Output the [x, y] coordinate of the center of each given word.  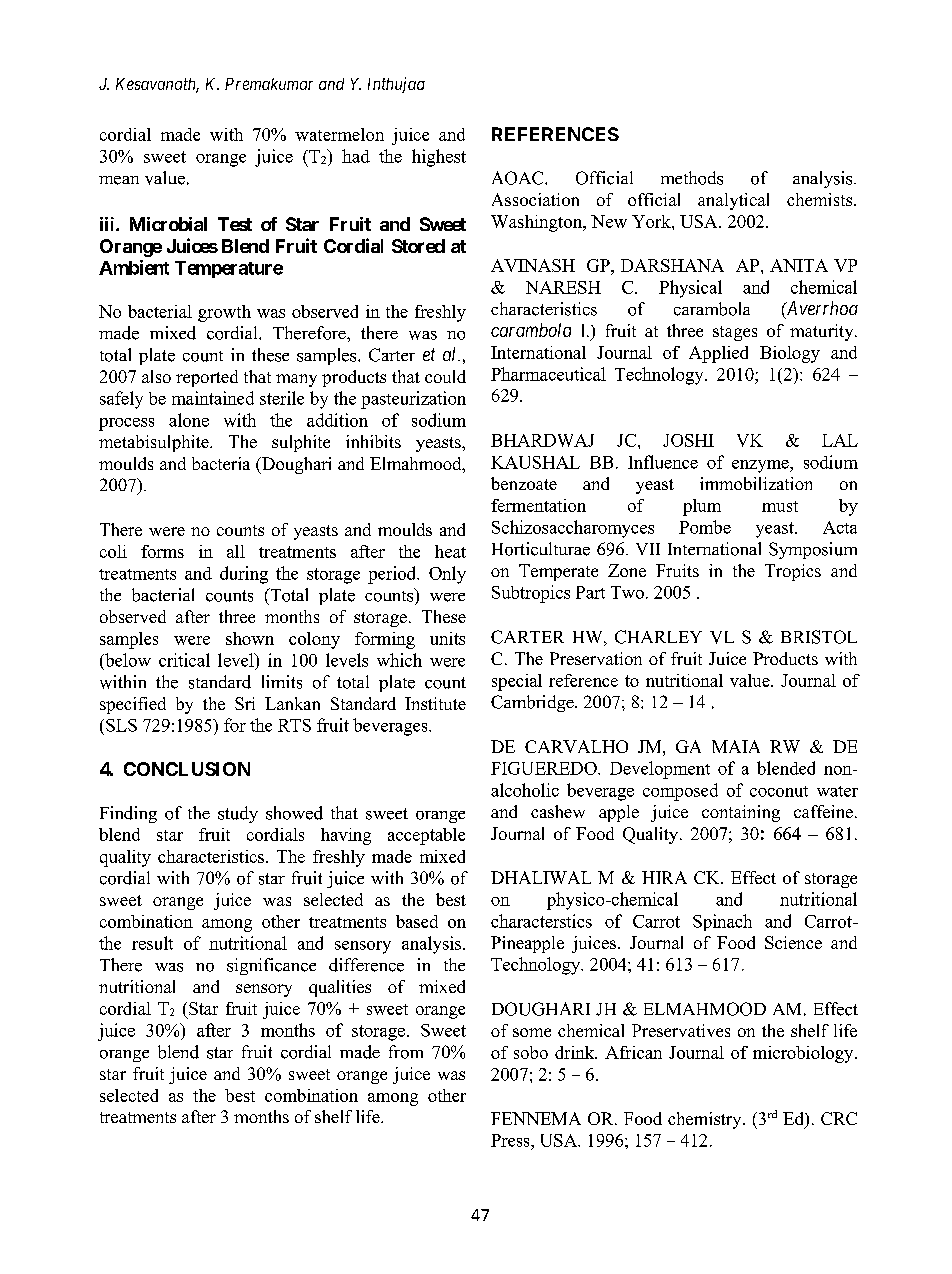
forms [162, 551]
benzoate [524, 483]
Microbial [168, 224]
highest [439, 158]
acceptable [426, 836]
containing [741, 813]
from [406, 1052]
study [238, 814]
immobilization [756, 483]
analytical [733, 201]
